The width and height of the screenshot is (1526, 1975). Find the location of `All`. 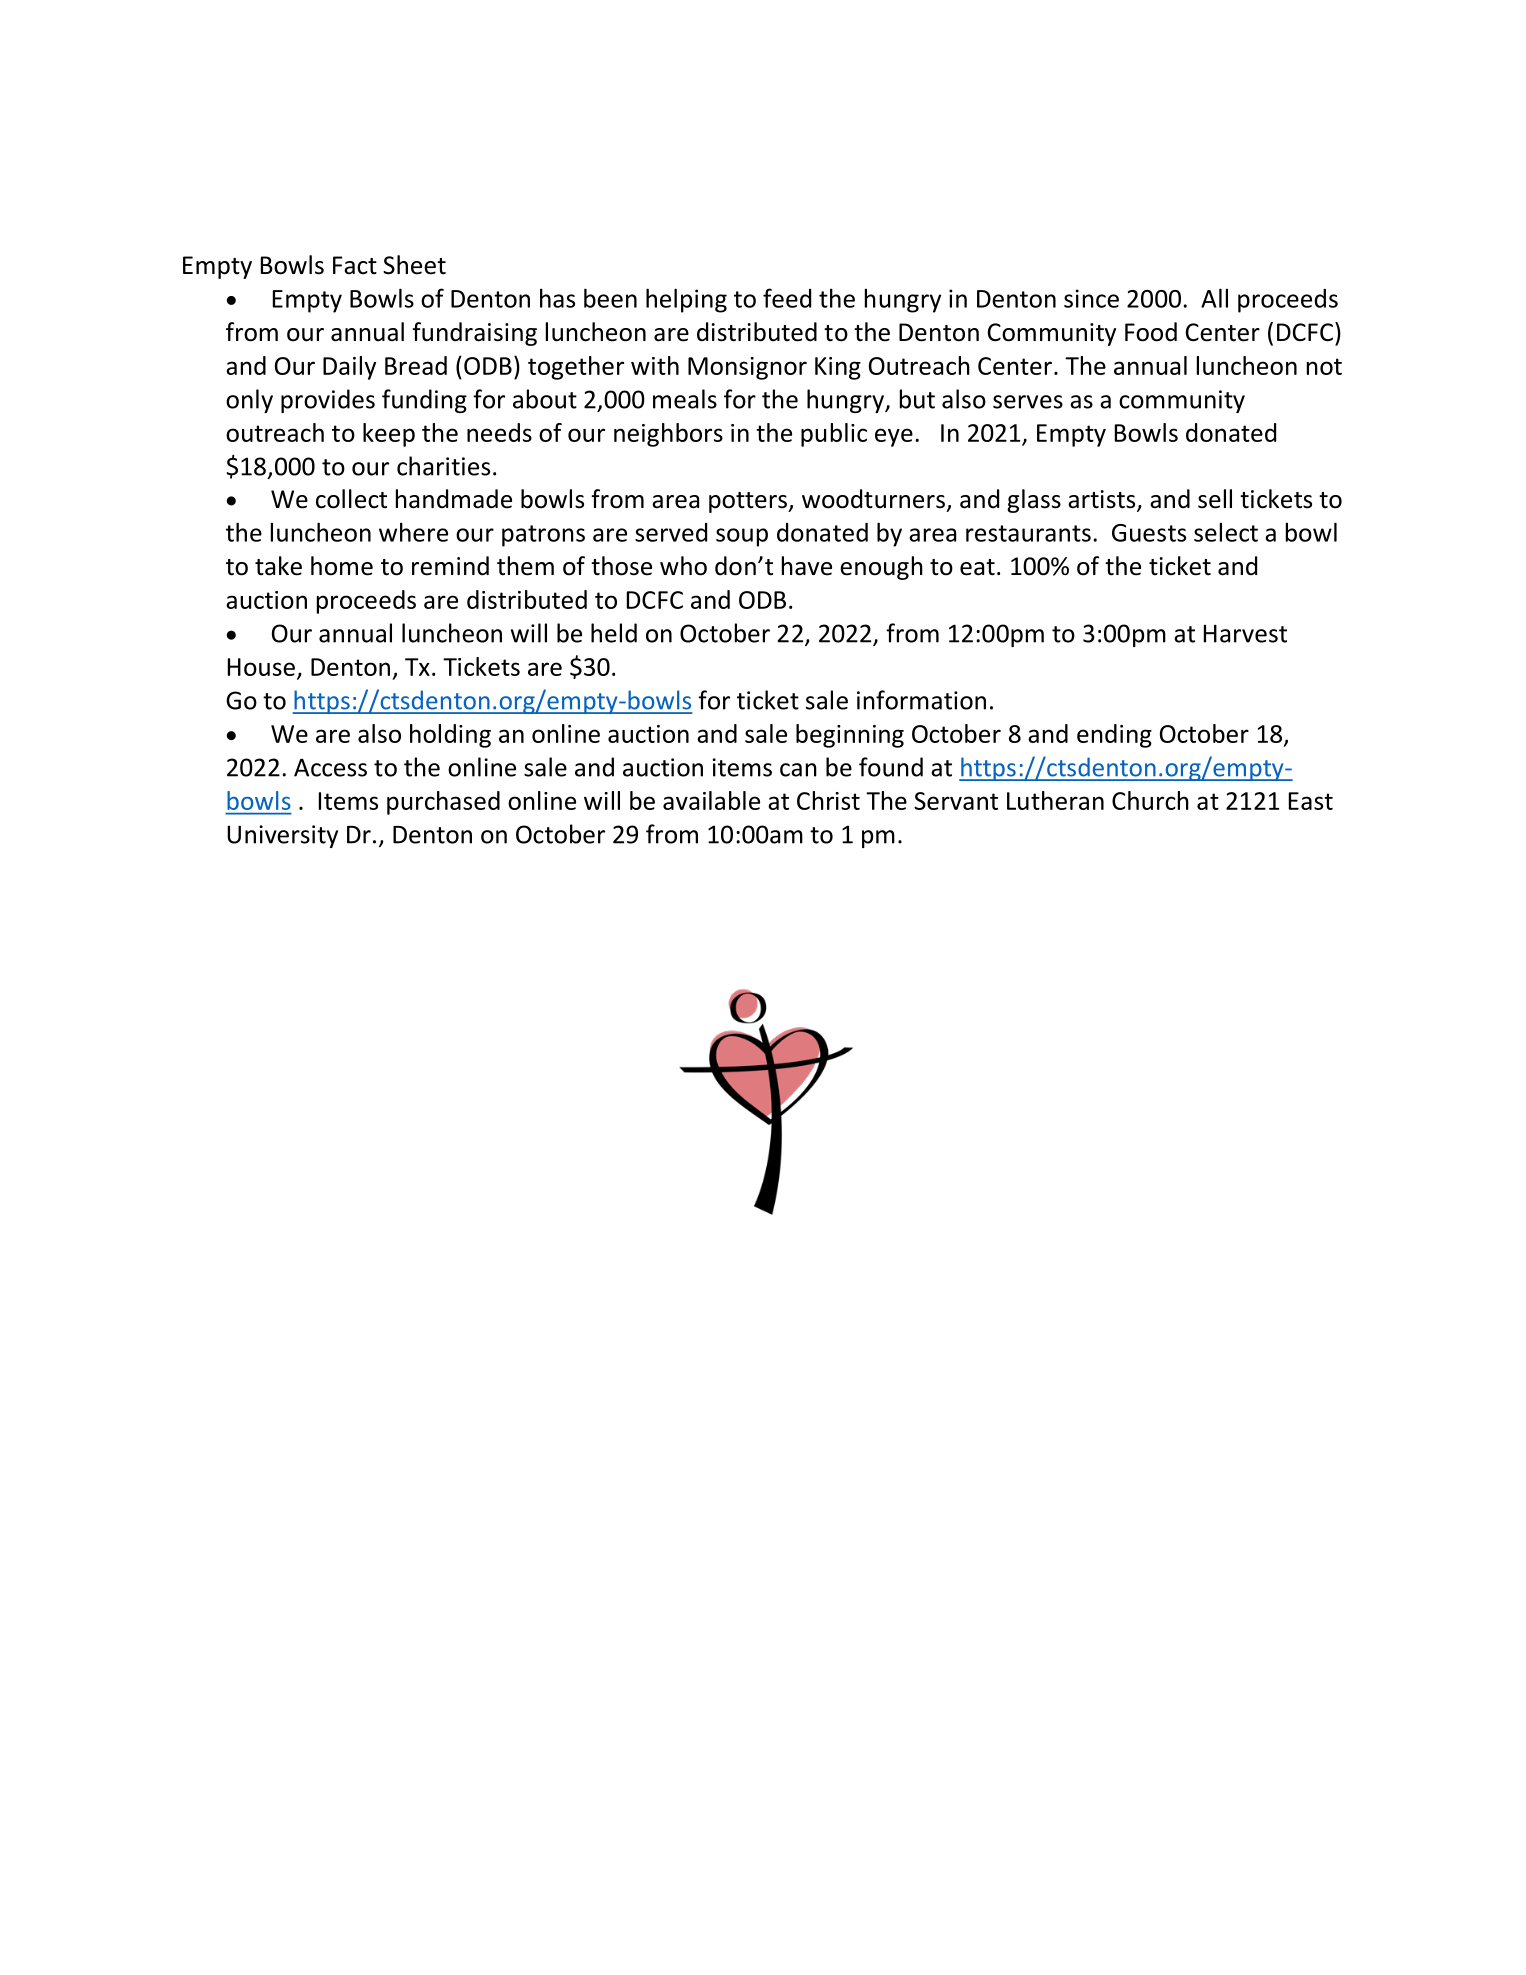

All is located at coordinates (1214, 298).
